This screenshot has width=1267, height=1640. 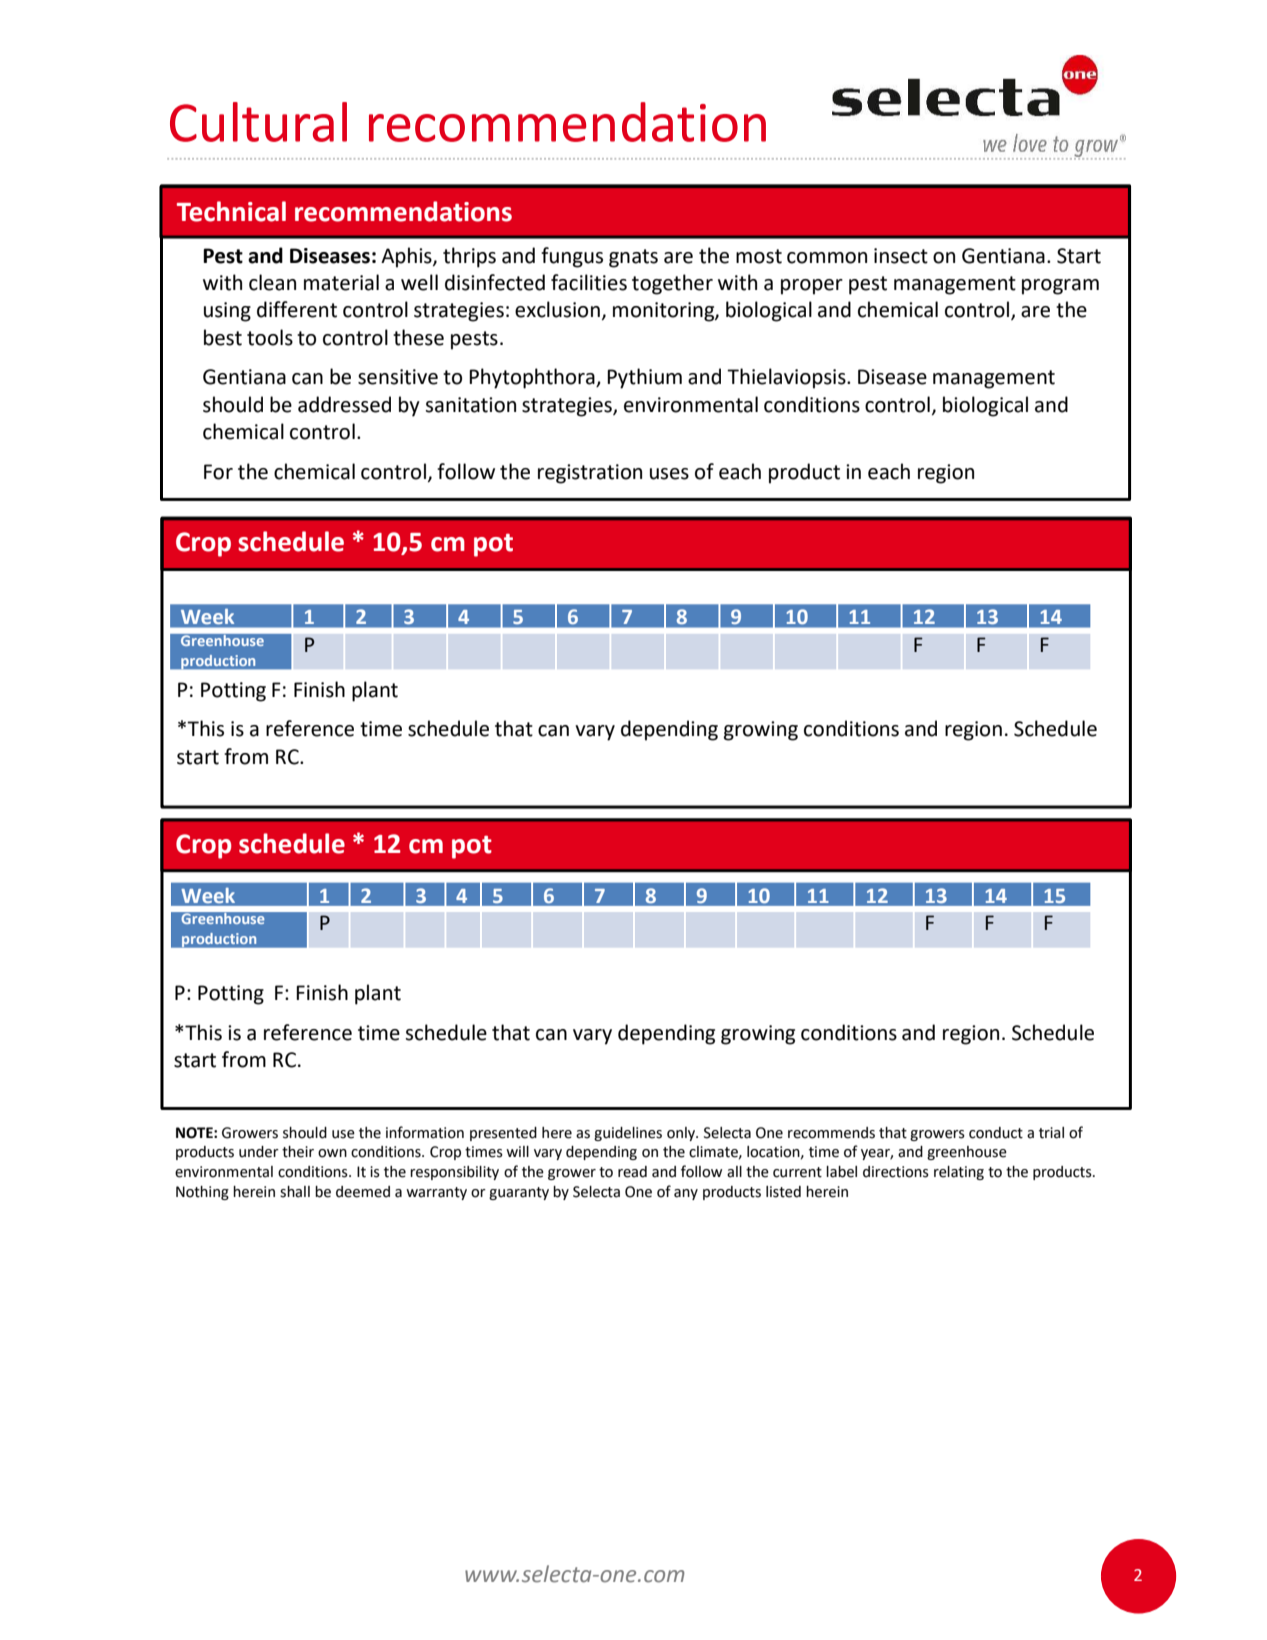 What do you see at coordinates (258, 122) in the screenshot?
I see `Cultural` at bounding box center [258, 122].
